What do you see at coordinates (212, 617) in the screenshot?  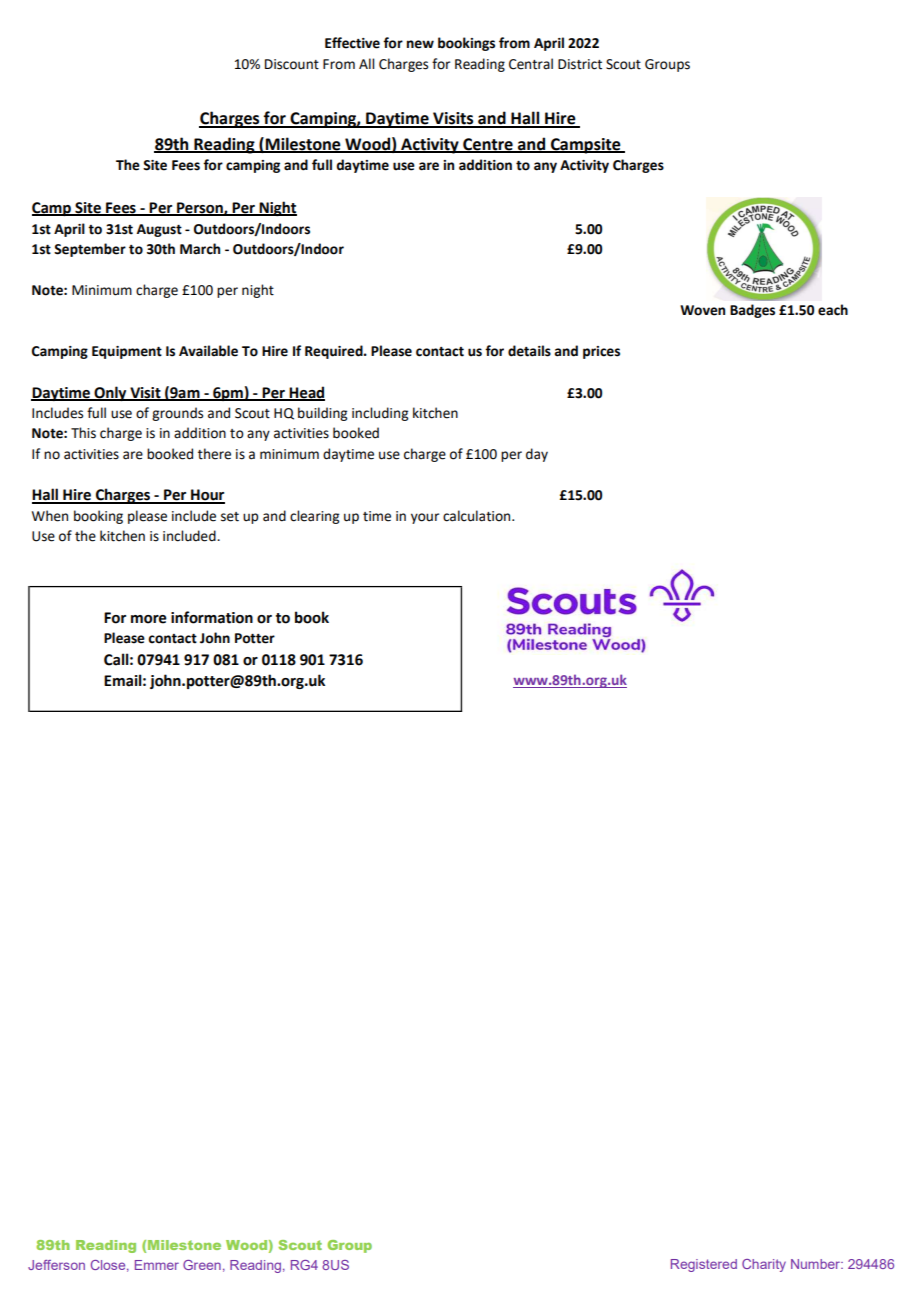 I see `information` at bounding box center [212, 617].
